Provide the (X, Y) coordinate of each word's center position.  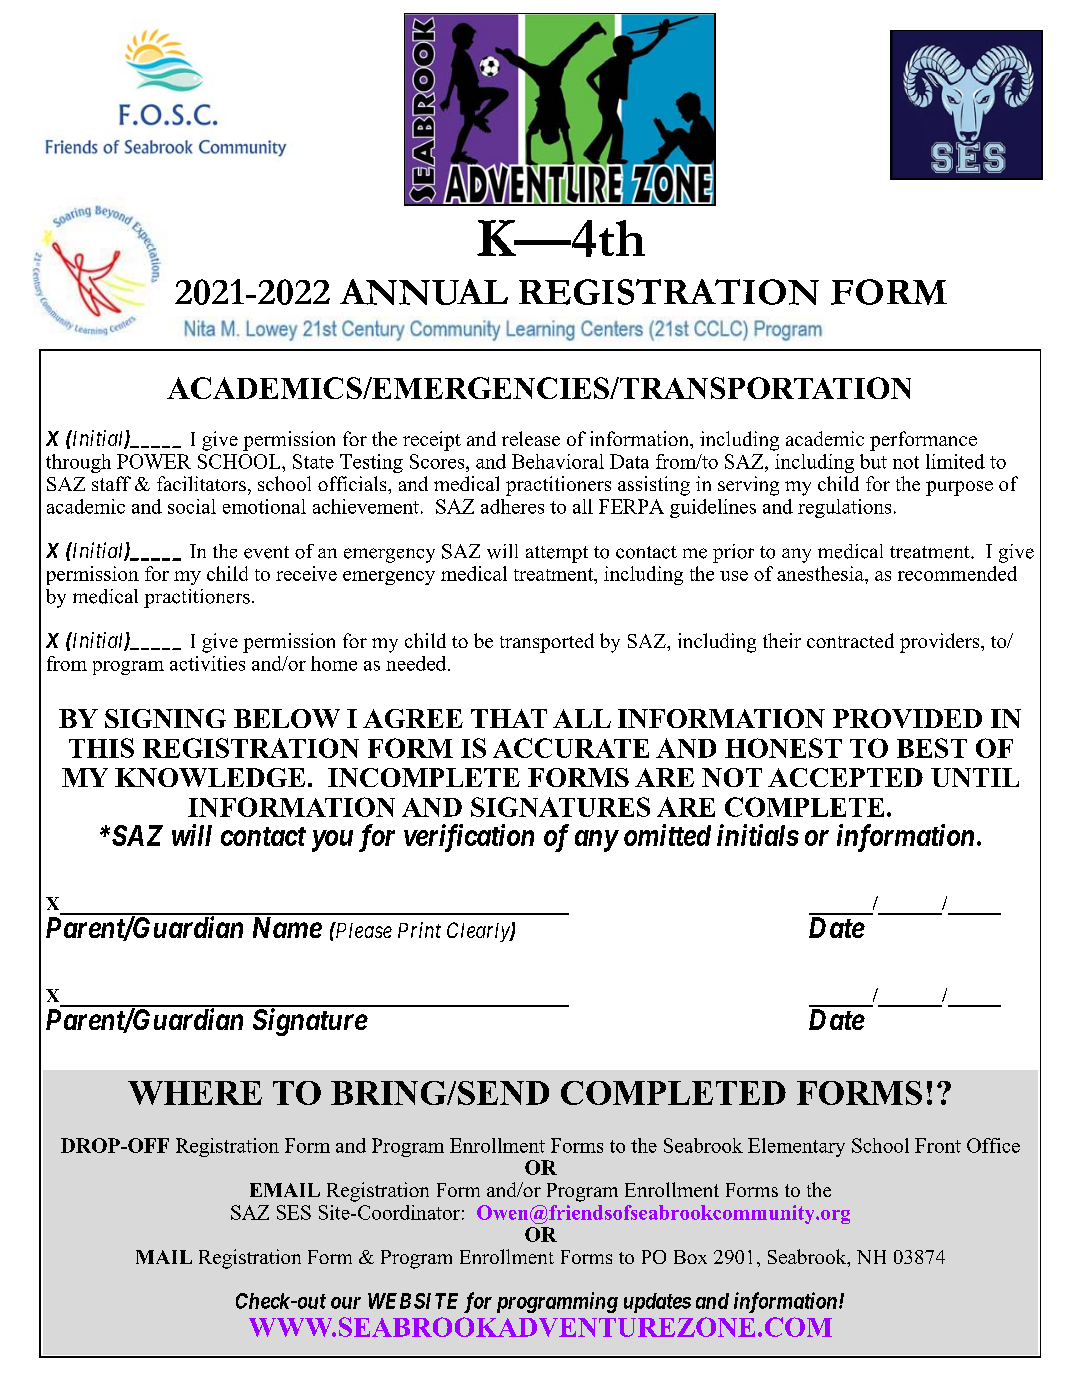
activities (207, 663)
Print (419, 930)
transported (547, 643)
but (873, 461)
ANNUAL (424, 292)
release (531, 438)
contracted (850, 640)
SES (294, 1212)
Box (690, 1257)
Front (938, 1145)
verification (469, 838)
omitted (667, 835)
